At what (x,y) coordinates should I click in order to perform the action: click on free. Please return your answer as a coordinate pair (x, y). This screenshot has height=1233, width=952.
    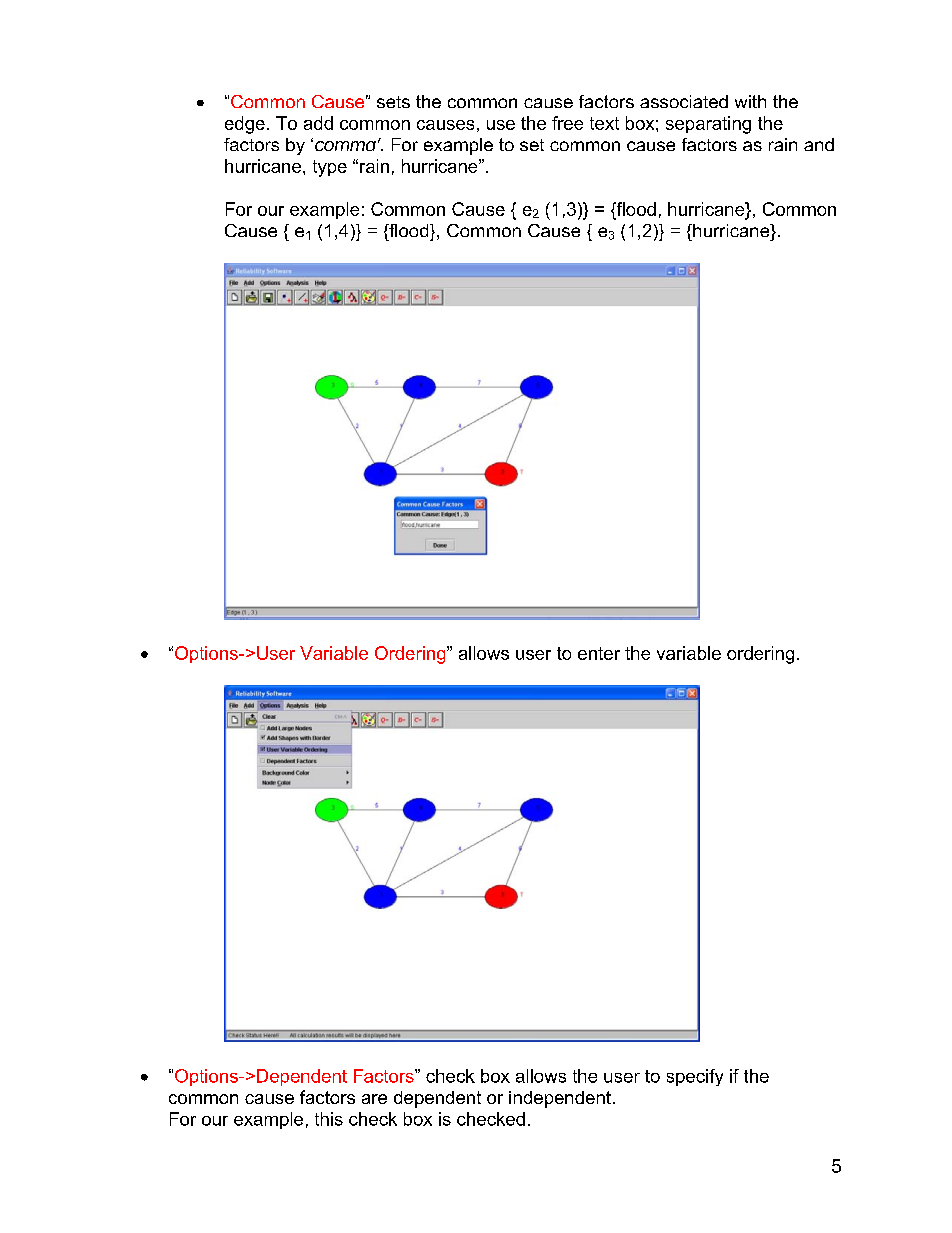
    Looking at the image, I should click on (567, 123).
